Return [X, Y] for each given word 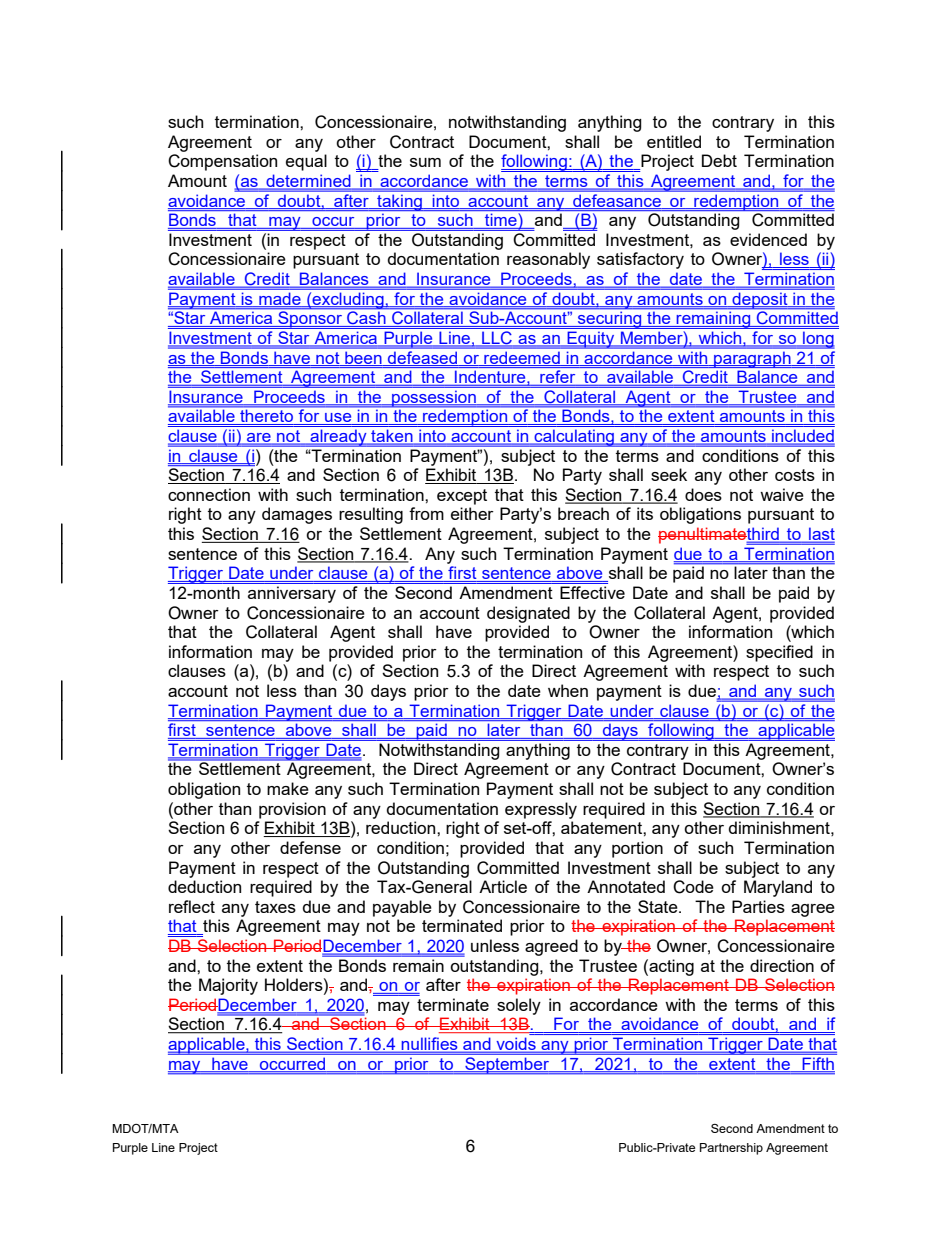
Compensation [222, 162]
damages [297, 515]
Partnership [731, 1149]
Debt [719, 160]
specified [779, 653]
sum [425, 162]
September [507, 1065]
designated [528, 614]
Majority [228, 986]
